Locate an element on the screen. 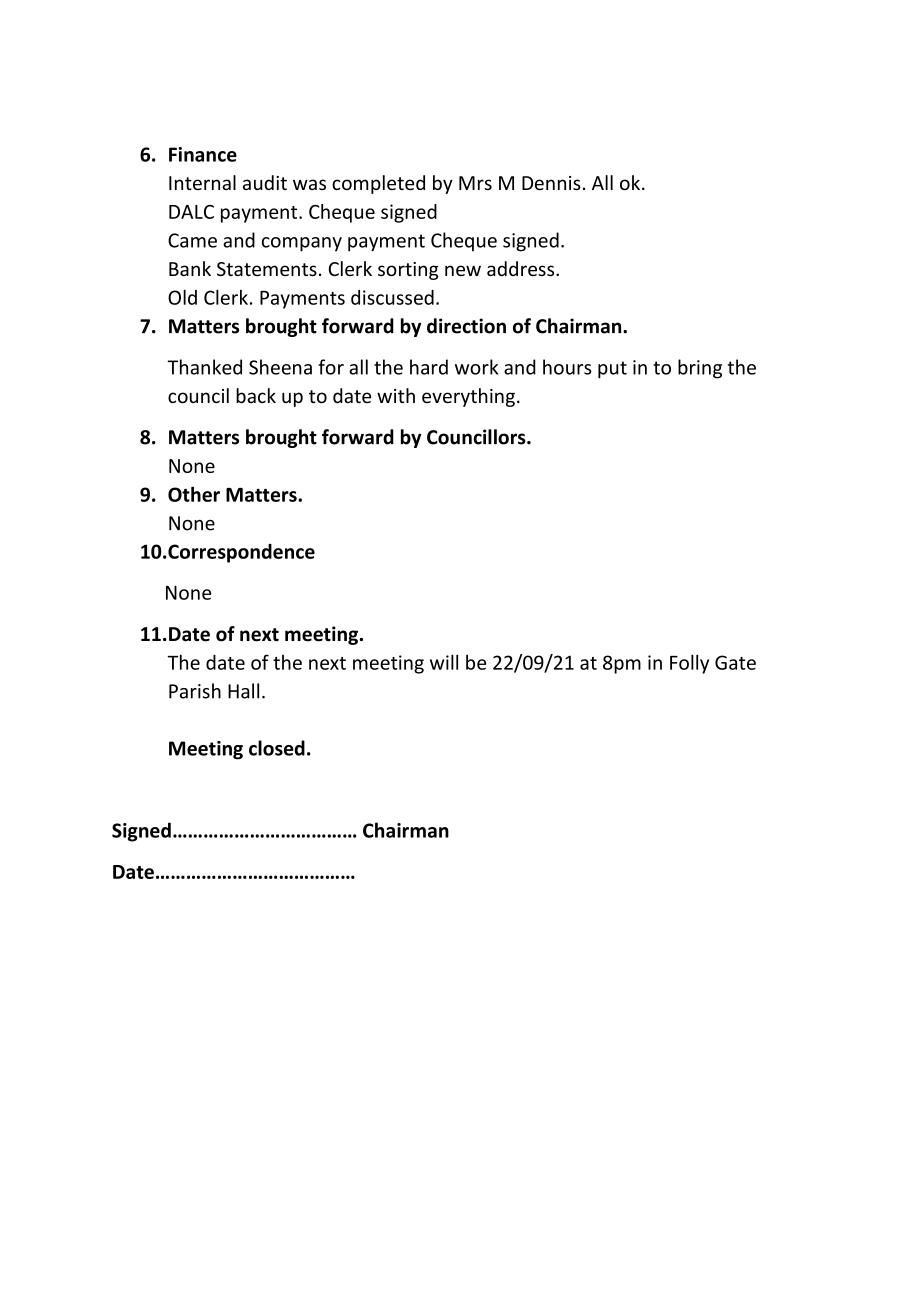 The width and height of the screenshot is (924, 1308). Dennis is located at coordinates (551, 183).
